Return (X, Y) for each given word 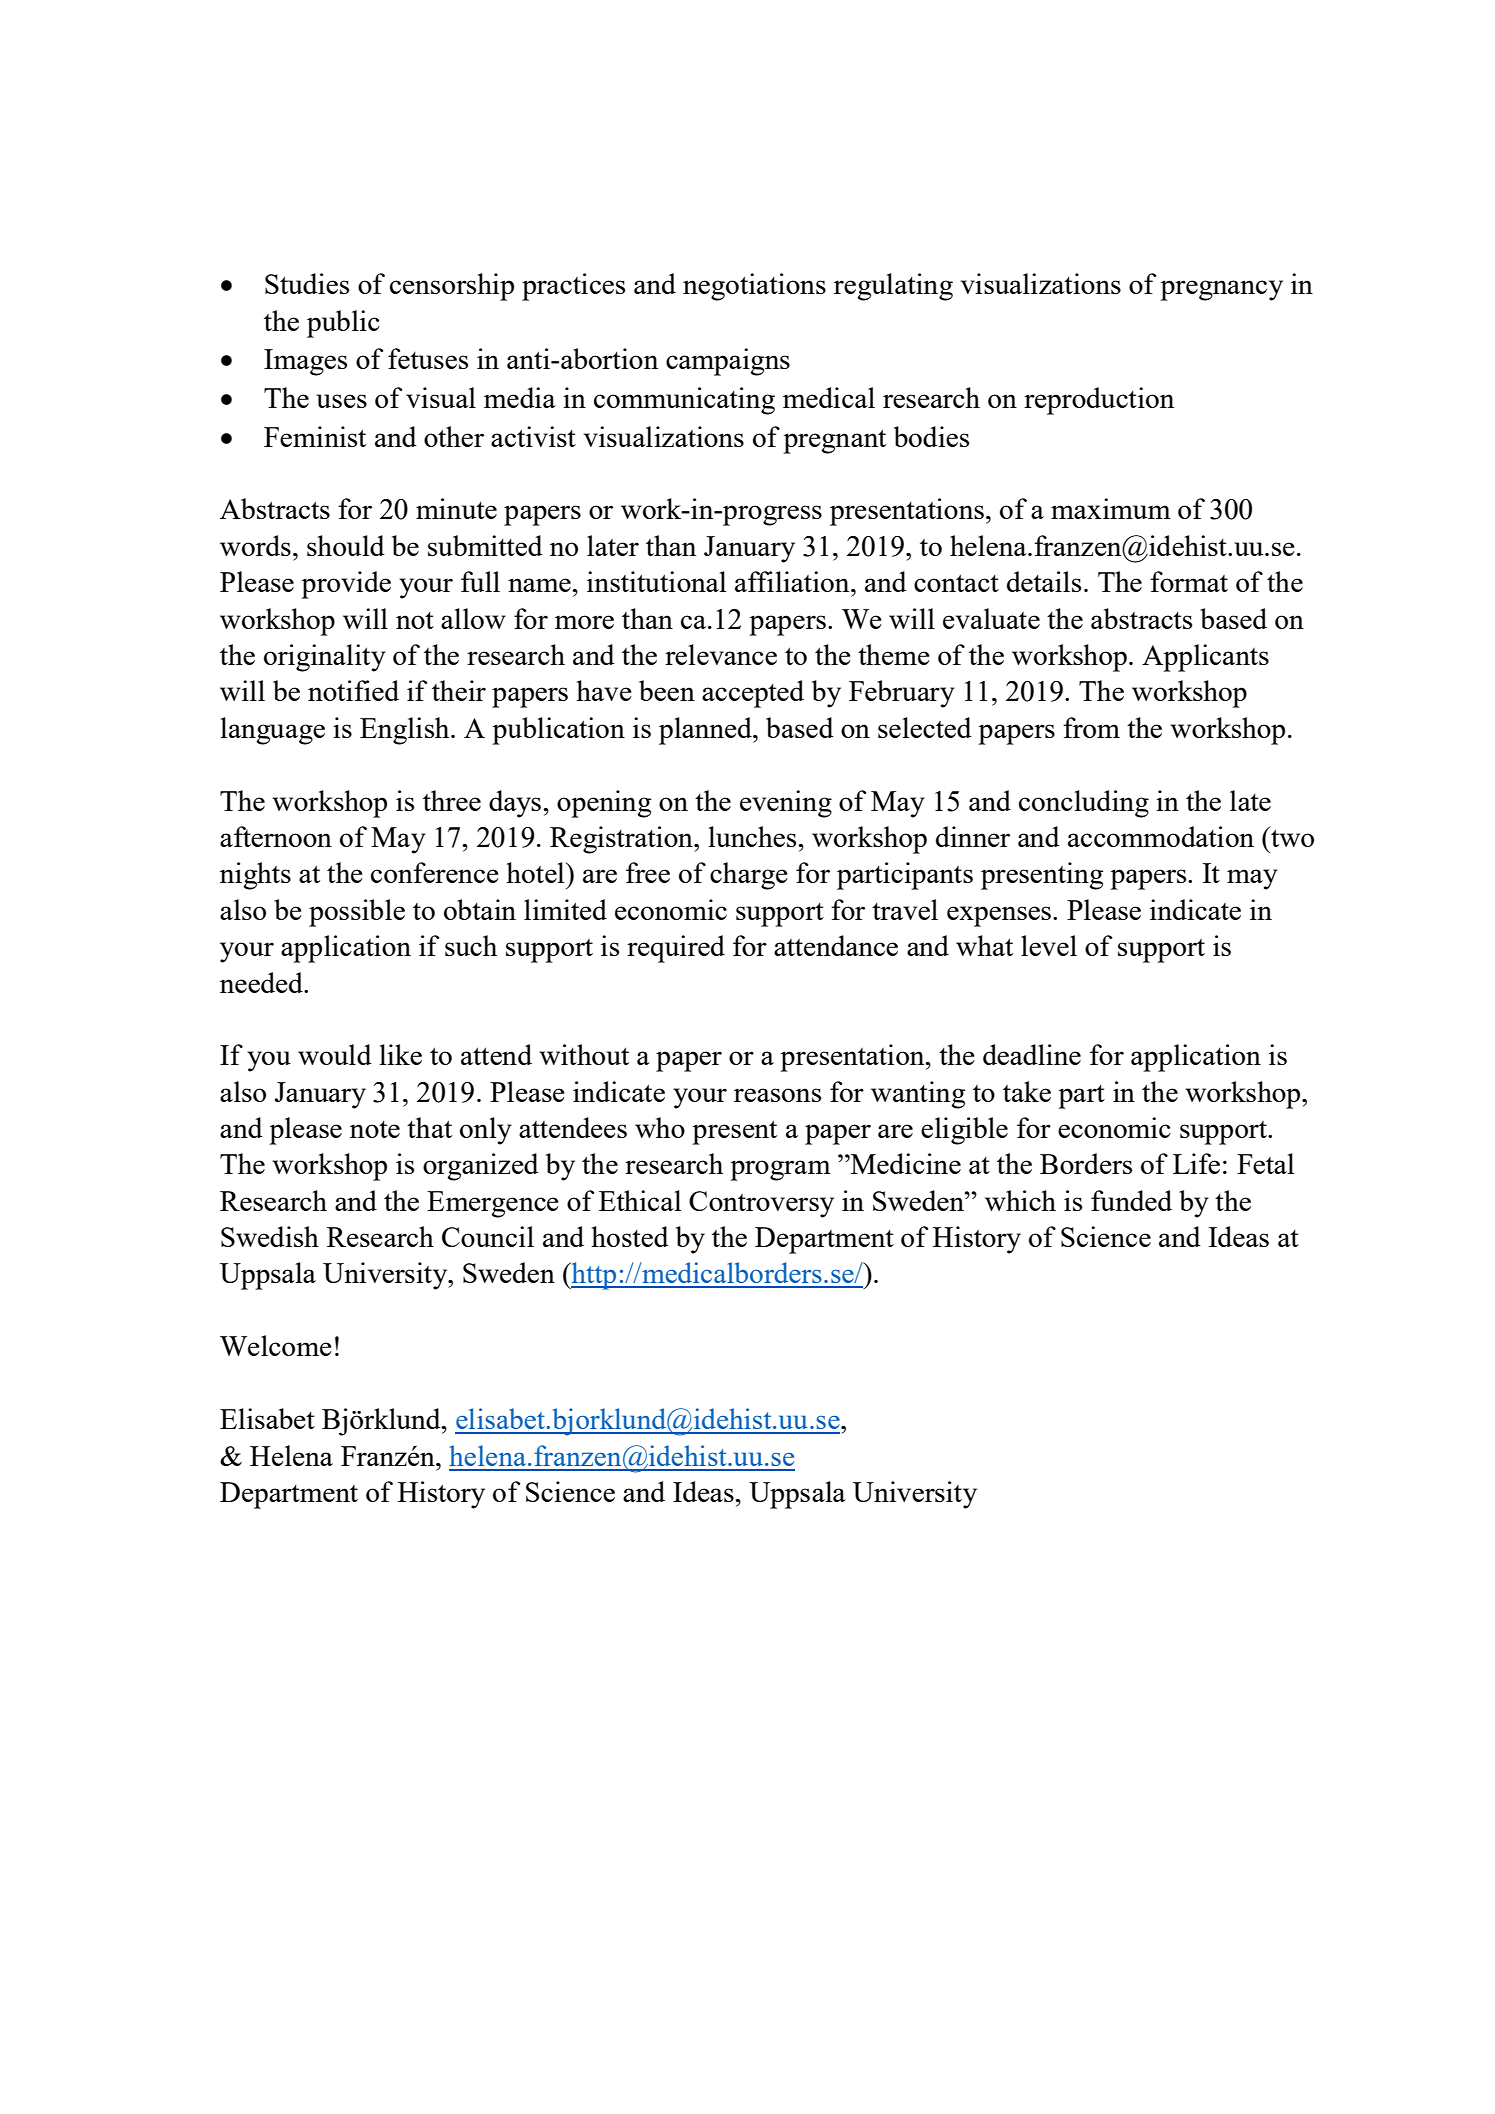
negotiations (754, 287)
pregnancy (1221, 290)
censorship (452, 287)
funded (1131, 1200)
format (1189, 581)
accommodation (1161, 836)
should (346, 545)
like (401, 1054)
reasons (777, 1095)
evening (786, 804)
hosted (630, 1236)
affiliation (793, 581)
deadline (1032, 1054)
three (452, 800)
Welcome (276, 1345)
